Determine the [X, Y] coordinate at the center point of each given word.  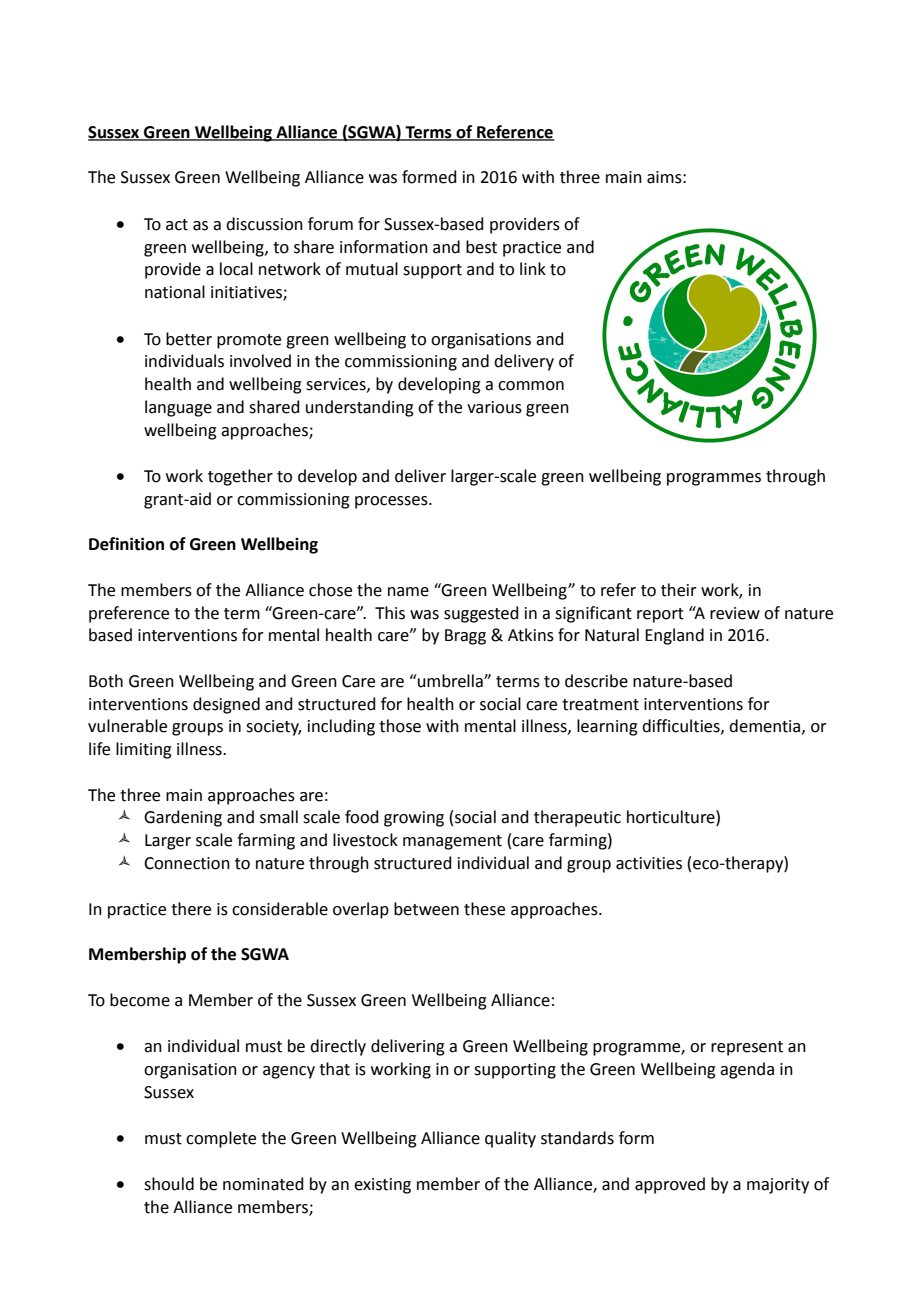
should [169, 1184]
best [481, 247]
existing [382, 1186]
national [175, 292]
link [533, 268]
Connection [187, 863]
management [452, 842]
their [679, 590]
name [408, 592]
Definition [126, 544]
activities [649, 863]
